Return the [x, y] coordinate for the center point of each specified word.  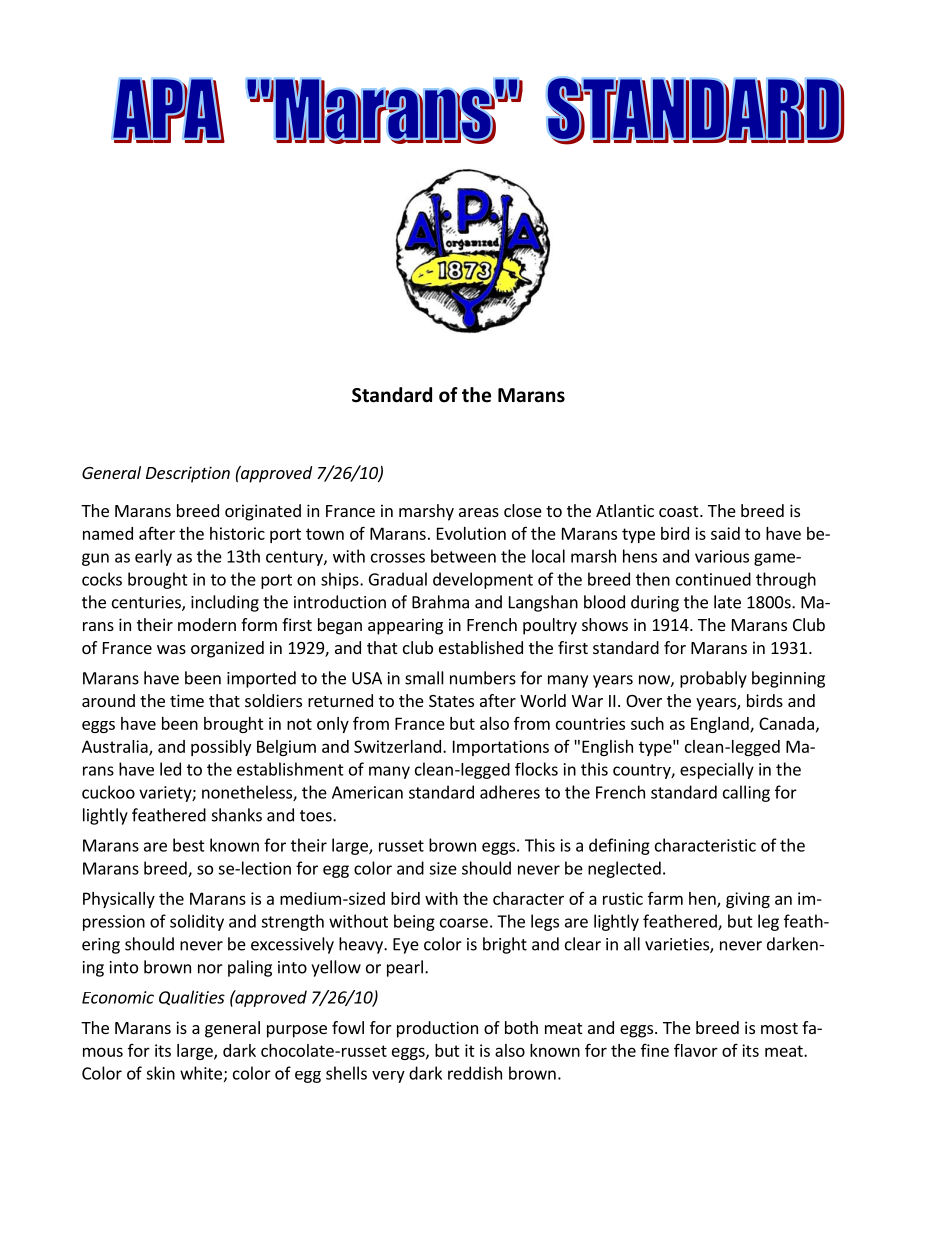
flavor [696, 1050]
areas [479, 512]
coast [680, 511]
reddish [475, 1073]
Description [188, 474]
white [201, 1073]
